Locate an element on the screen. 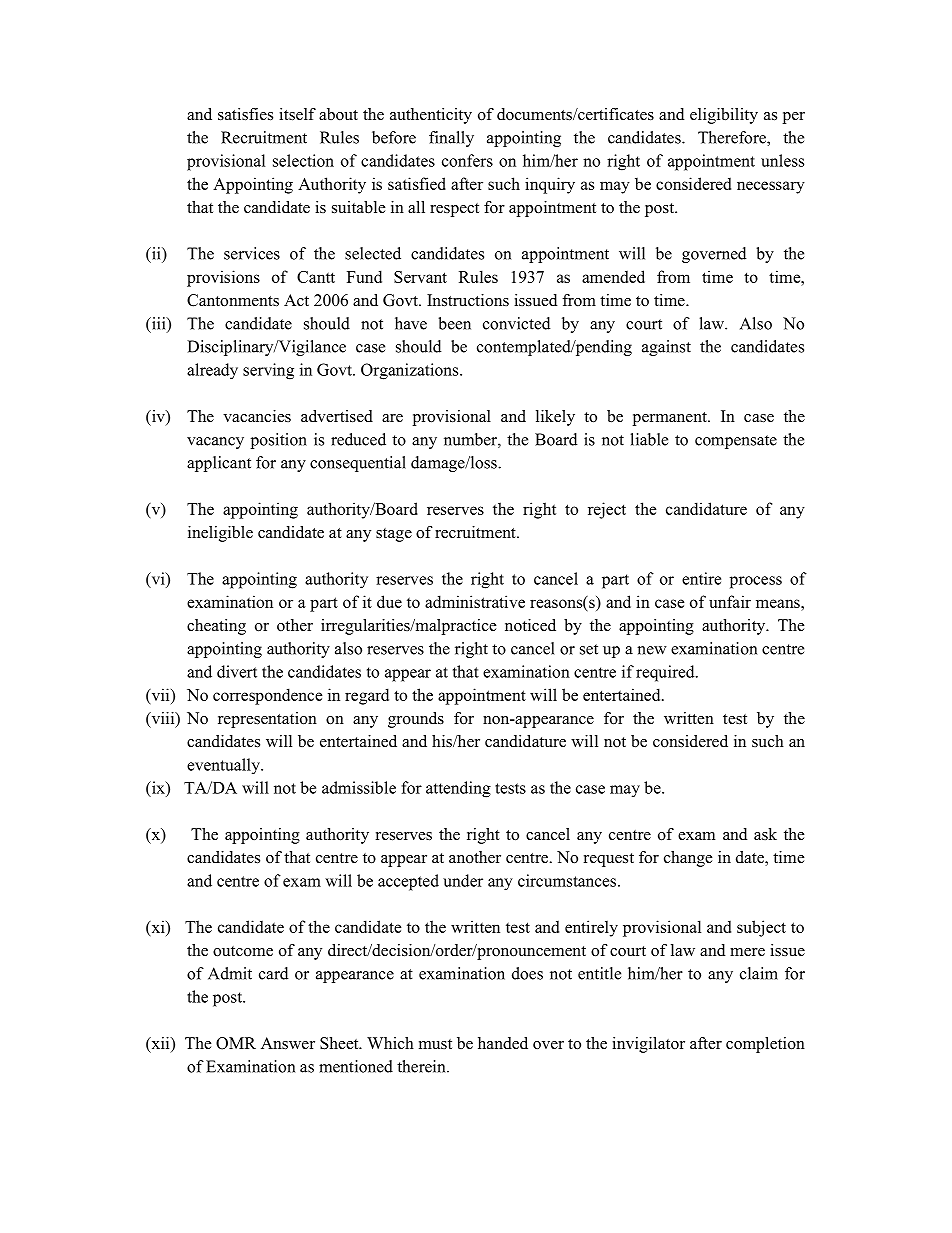 Image resolution: width=952 pixels, height=1233 pixels. compensate is located at coordinates (736, 442).
